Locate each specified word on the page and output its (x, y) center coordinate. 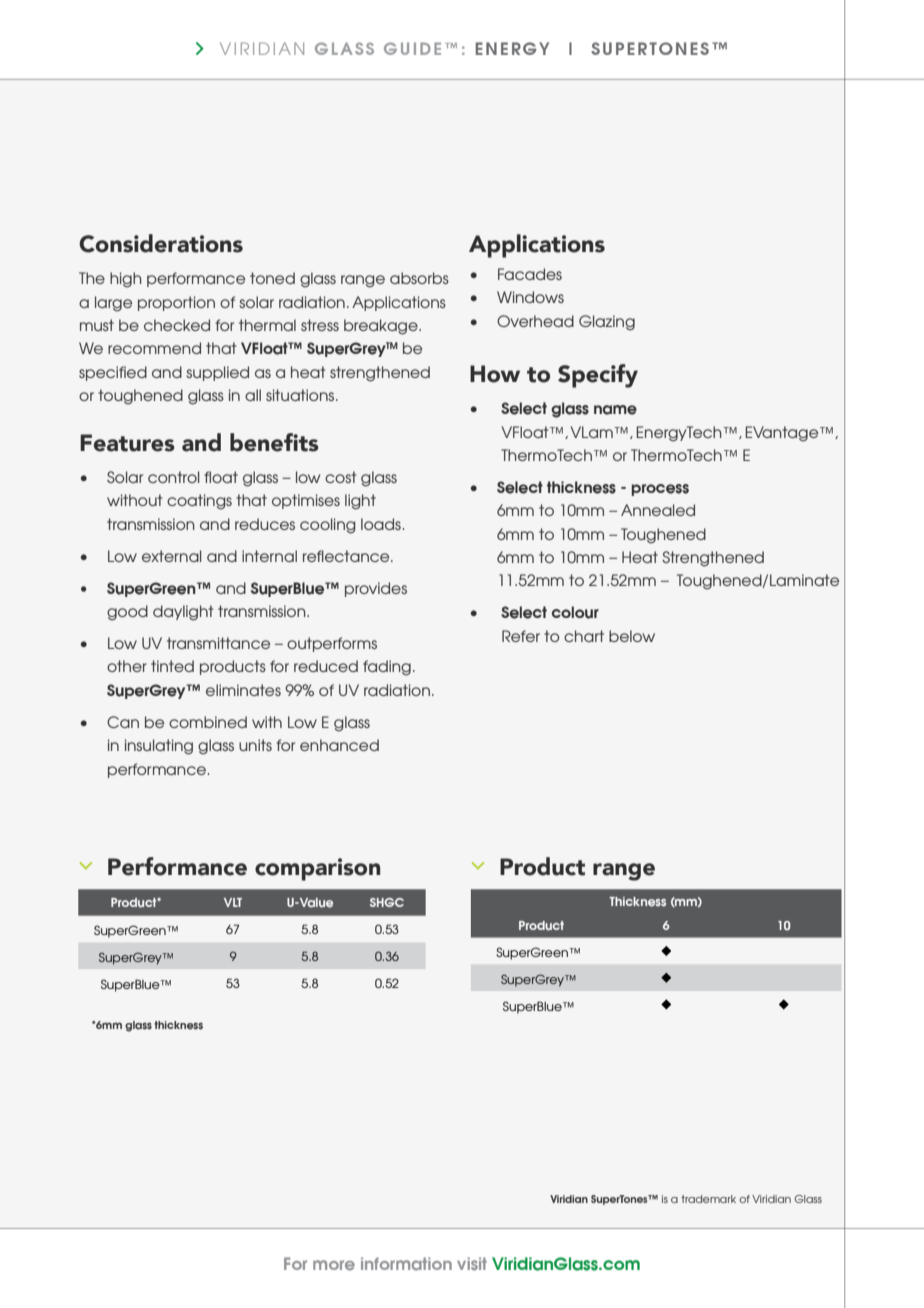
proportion (176, 303)
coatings (199, 502)
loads (381, 524)
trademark (708, 1199)
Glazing (607, 323)
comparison (317, 869)
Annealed (658, 510)
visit (472, 1264)
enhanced (339, 745)
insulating (159, 747)
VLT (233, 902)
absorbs (419, 278)
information (406, 1264)
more (334, 1265)
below (632, 636)
